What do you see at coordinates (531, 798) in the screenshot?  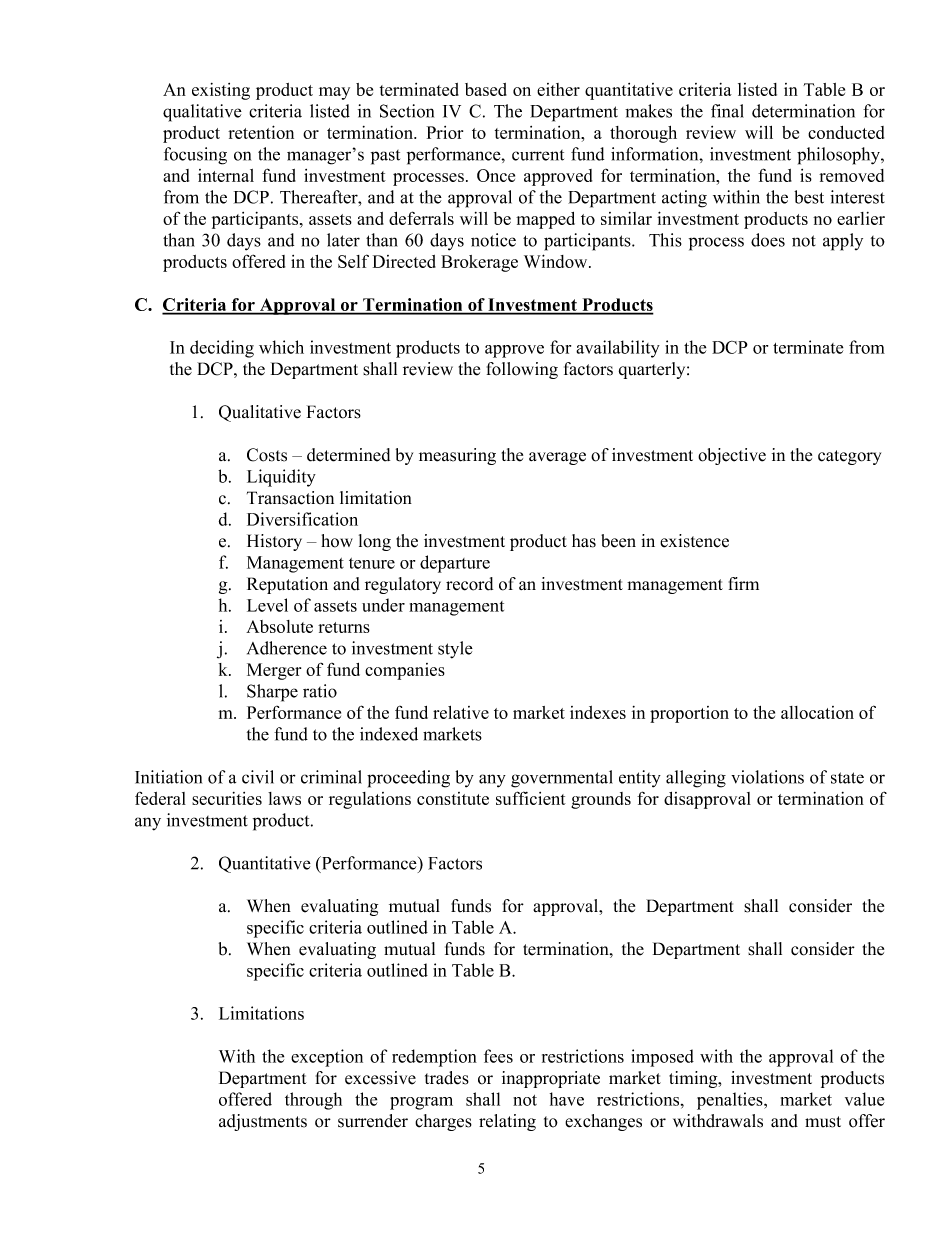 I see `sufficient` at bounding box center [531, 798].
